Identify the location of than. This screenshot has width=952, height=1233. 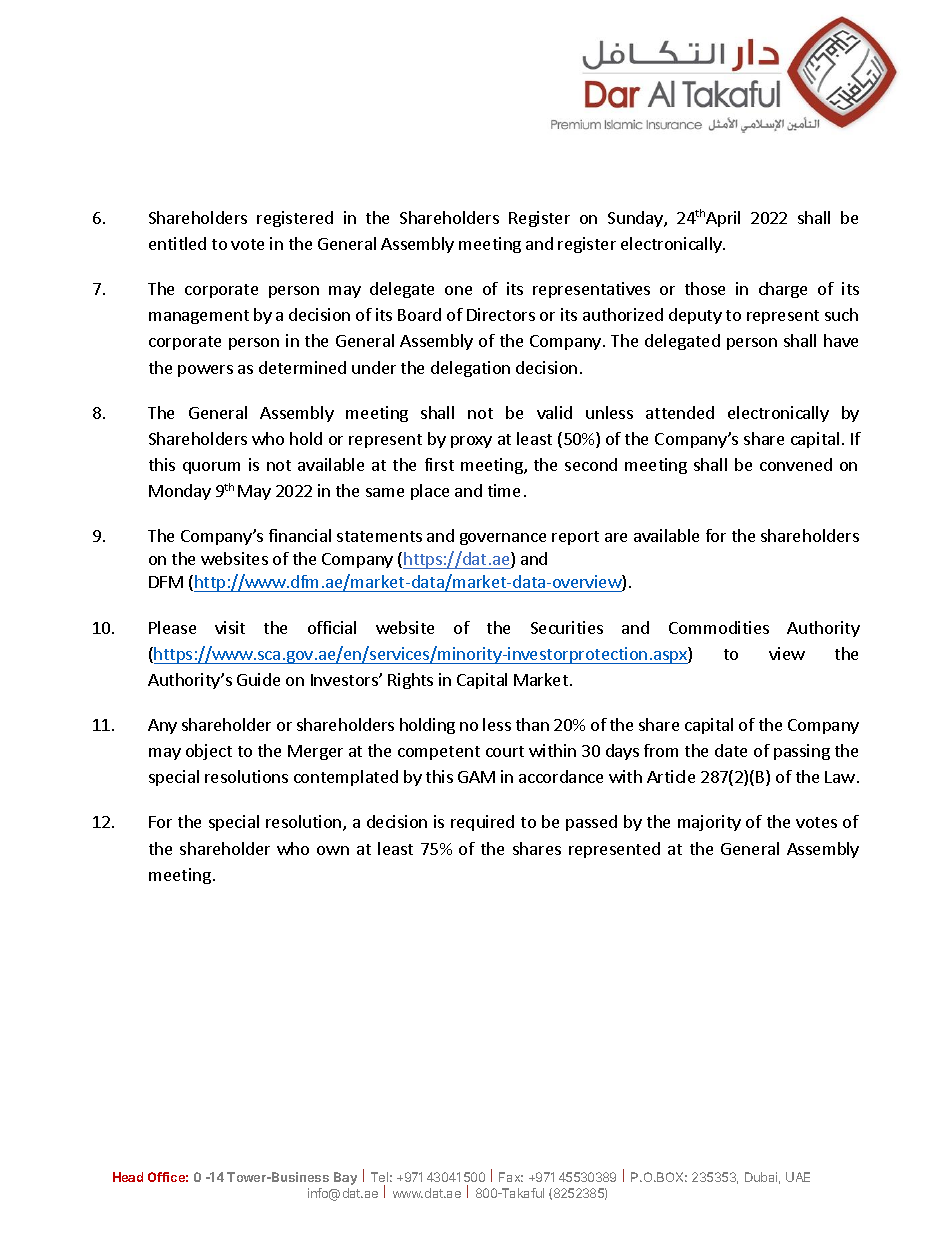
(532, 724).
